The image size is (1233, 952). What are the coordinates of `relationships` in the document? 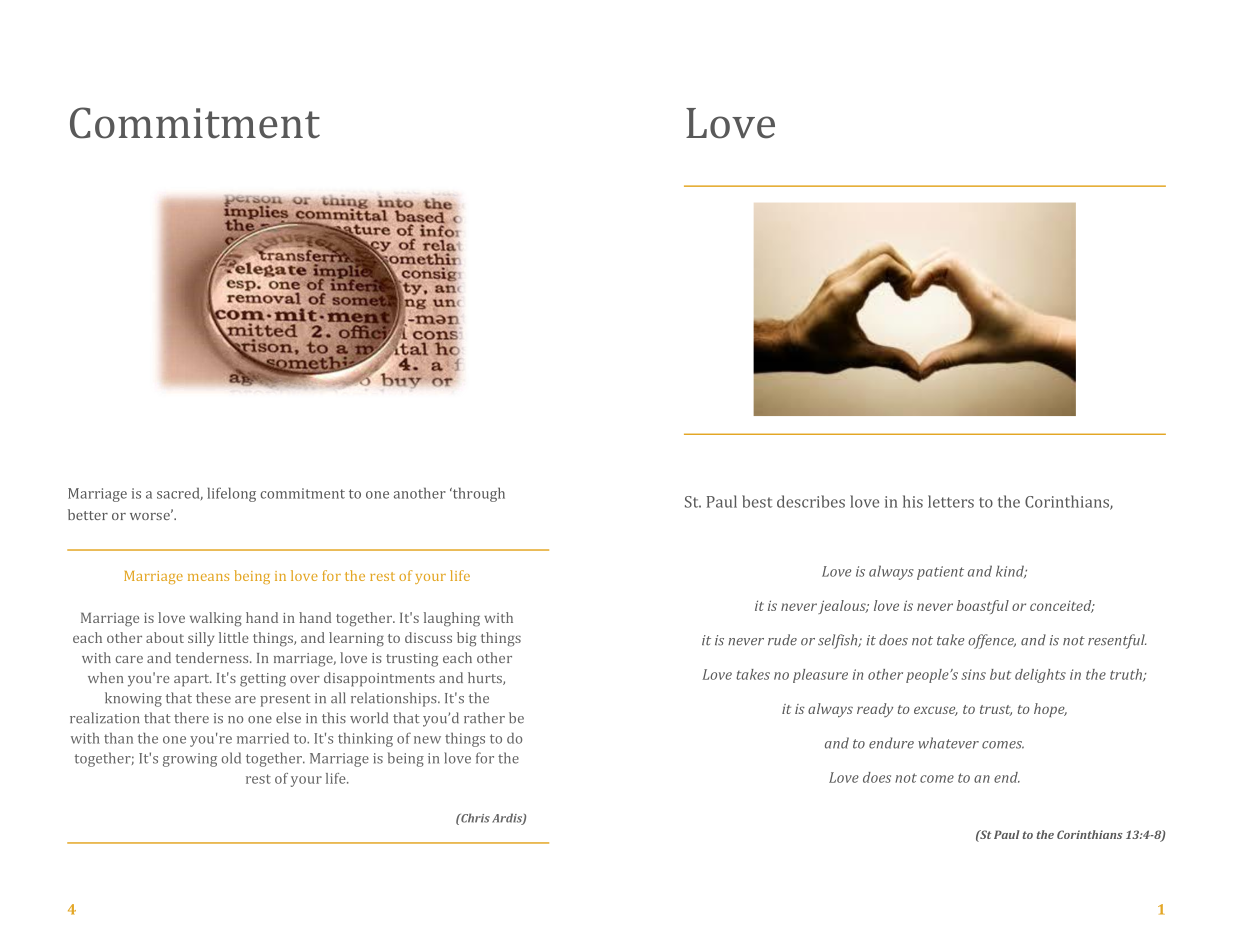 It's located at (395, 699).
